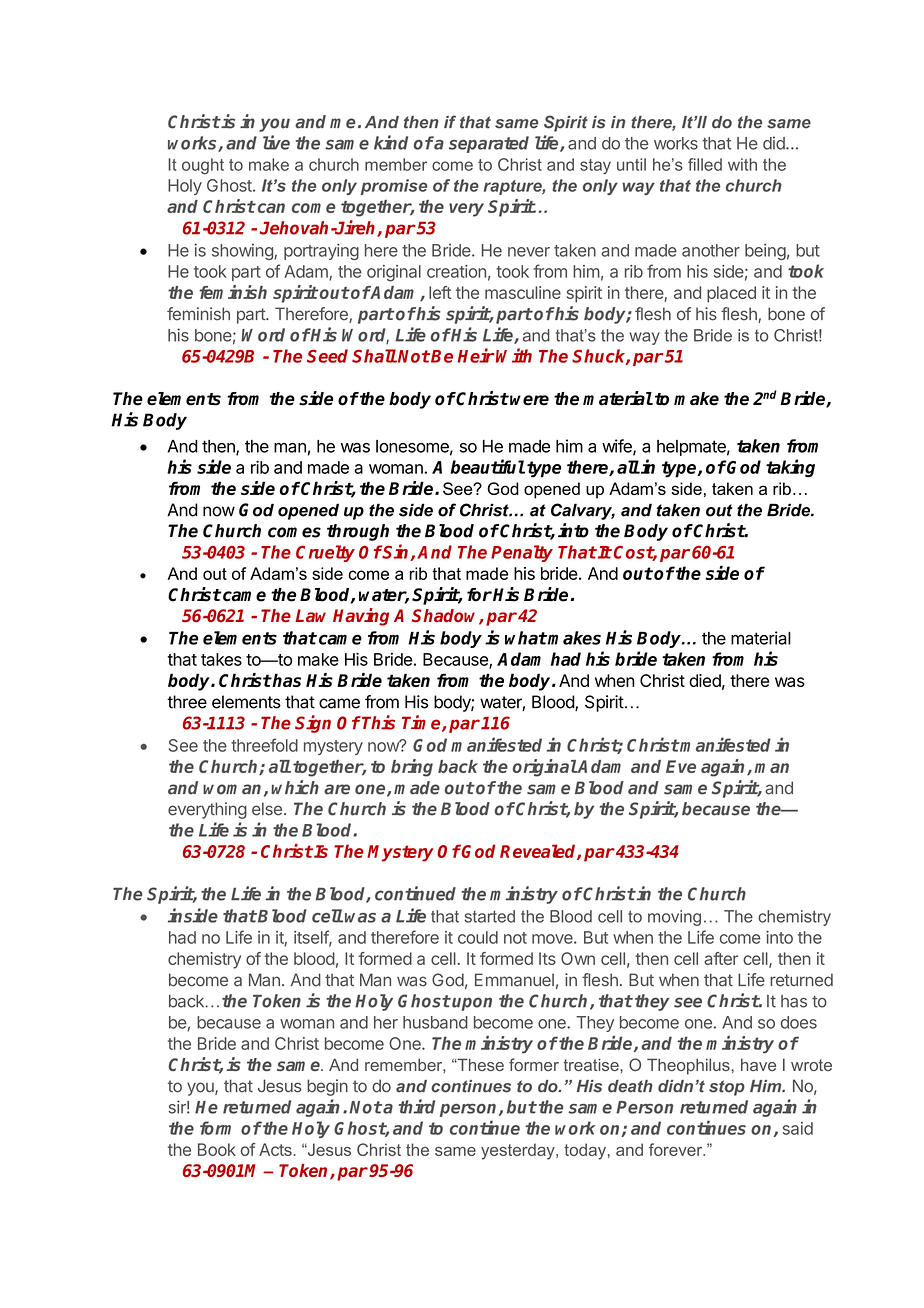 This document has width=924, height=1308. I want to click on Cruelty, so click(325, 553).
